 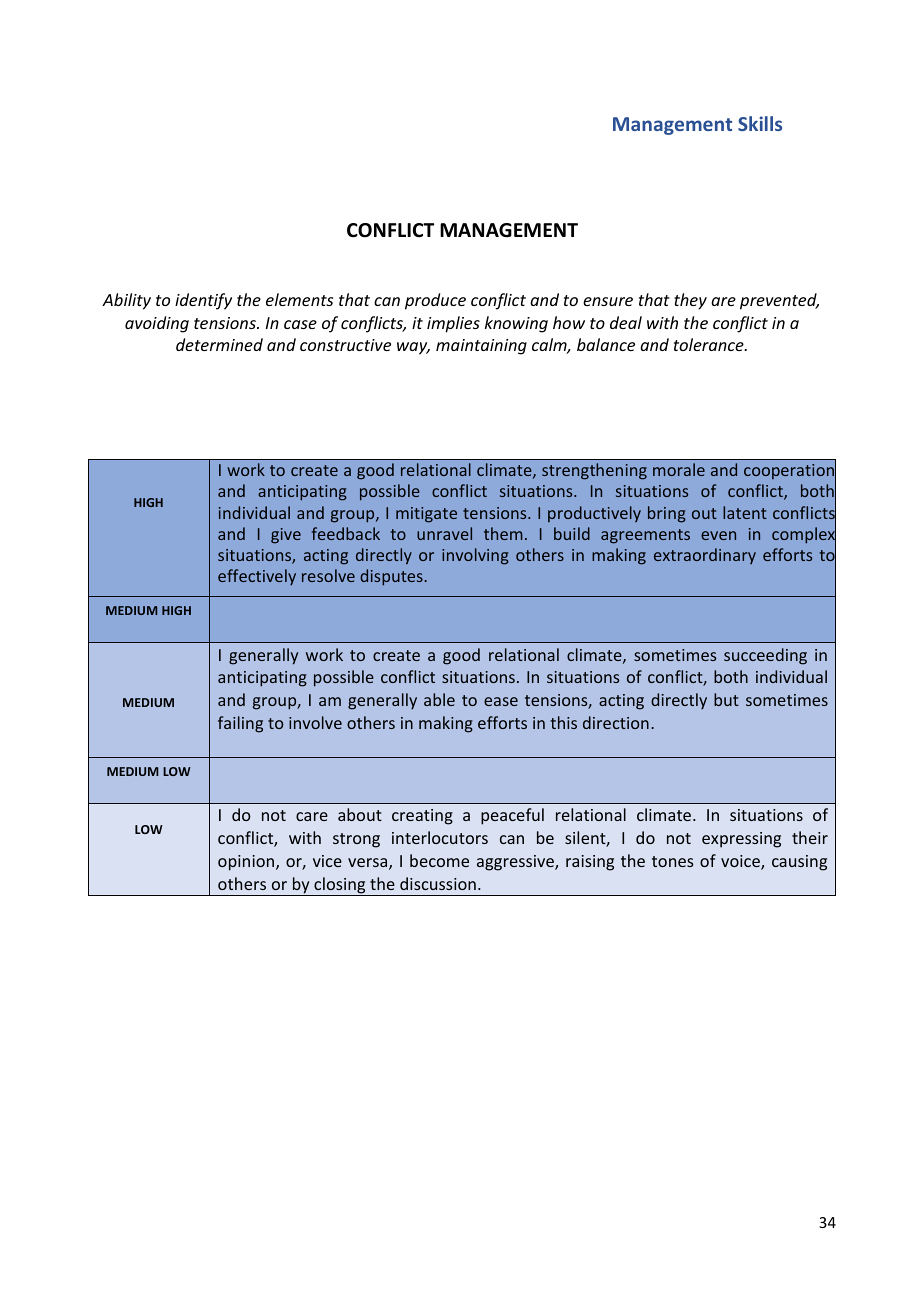 What do you see at coordinates (219, 344) in the page?
I see `determined` at bounding box center [219, 344].
